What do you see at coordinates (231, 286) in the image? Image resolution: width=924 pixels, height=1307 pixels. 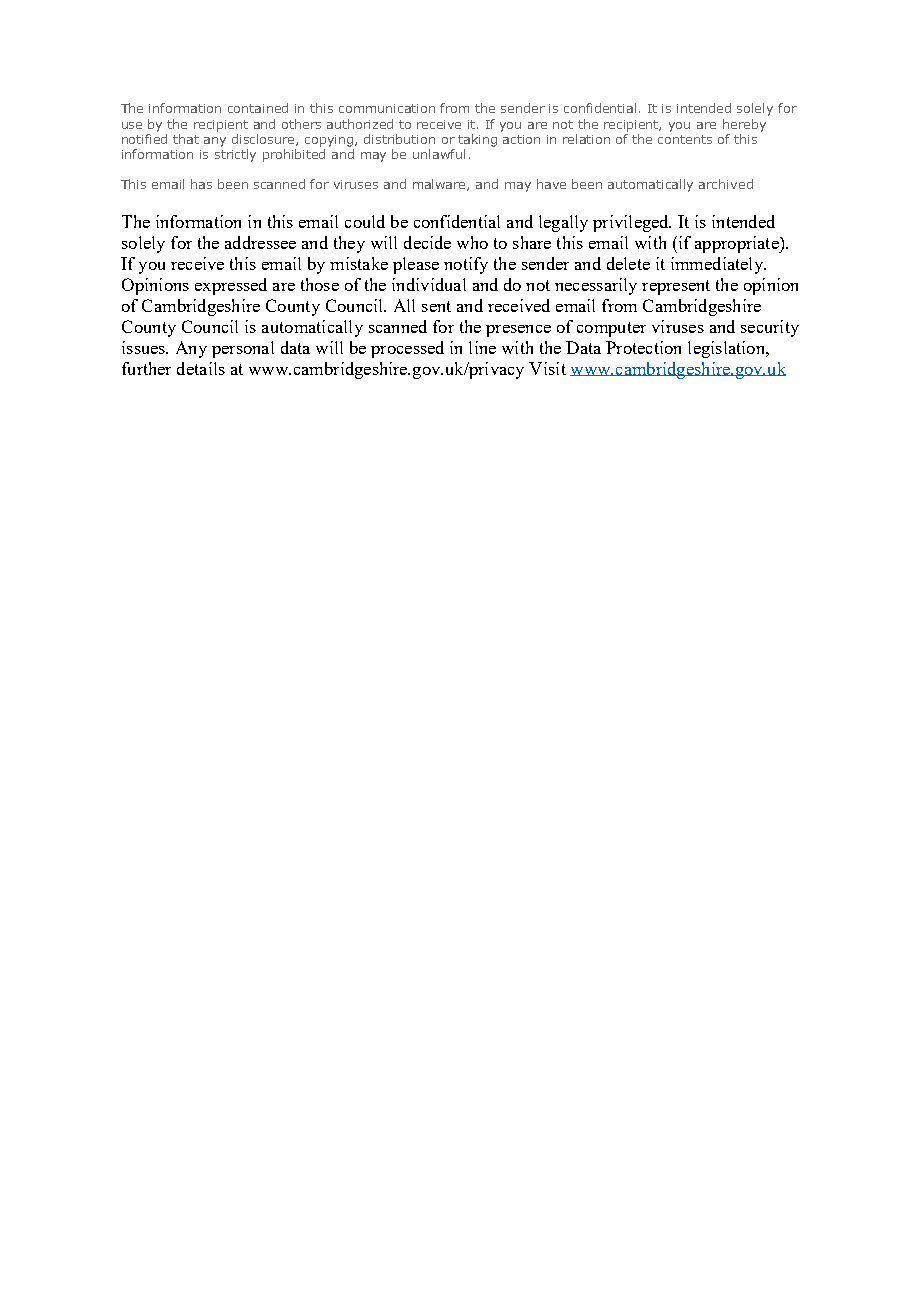 I see `expressed` at bounding box center [231, 286].
